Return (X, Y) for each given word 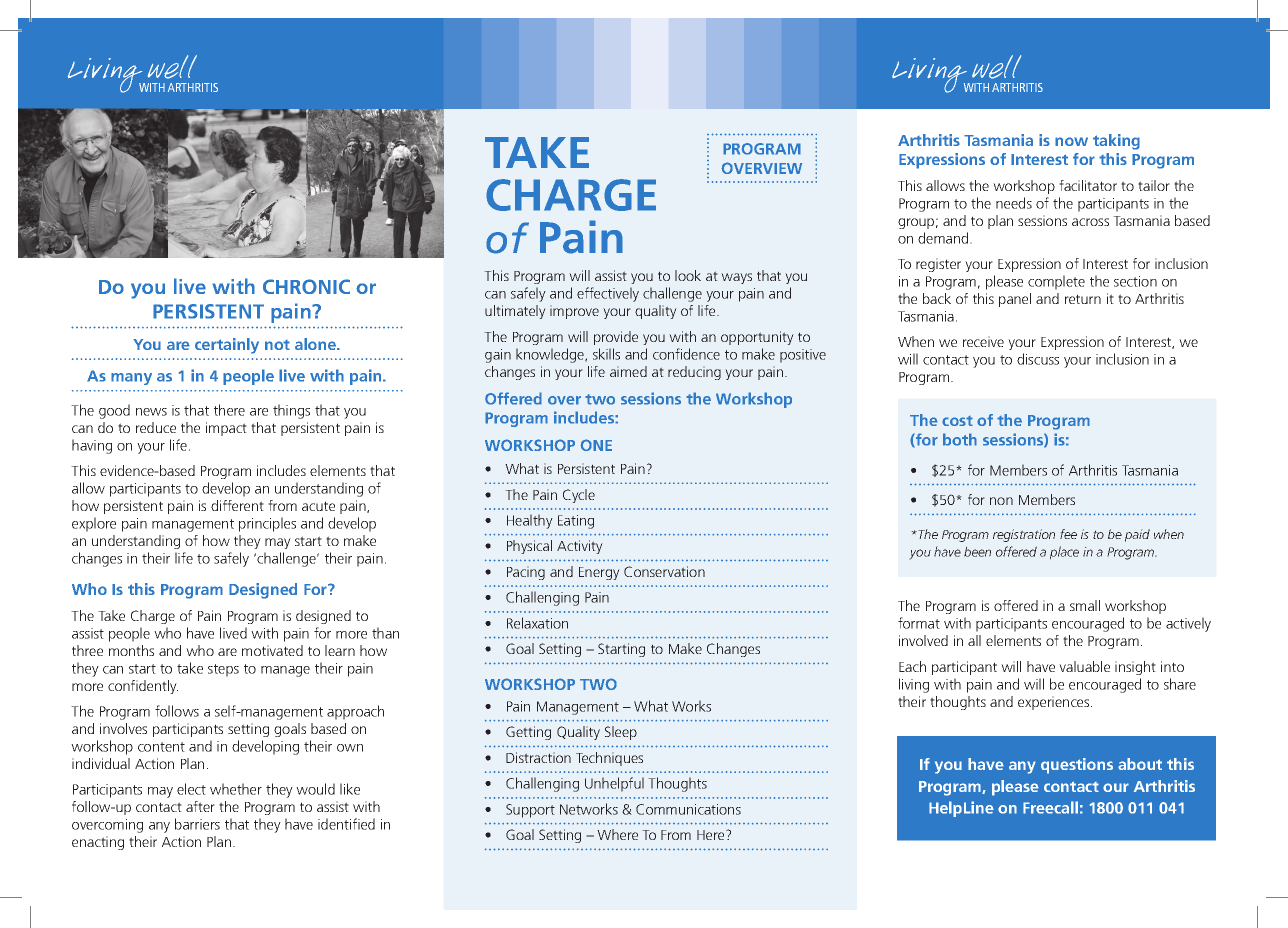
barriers (197, 824)
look (688, 275)
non (1001, 501)
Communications (688, 809)
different (237, 505)
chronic (306, 286)
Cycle (579, 496)
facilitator (1088, 185)
